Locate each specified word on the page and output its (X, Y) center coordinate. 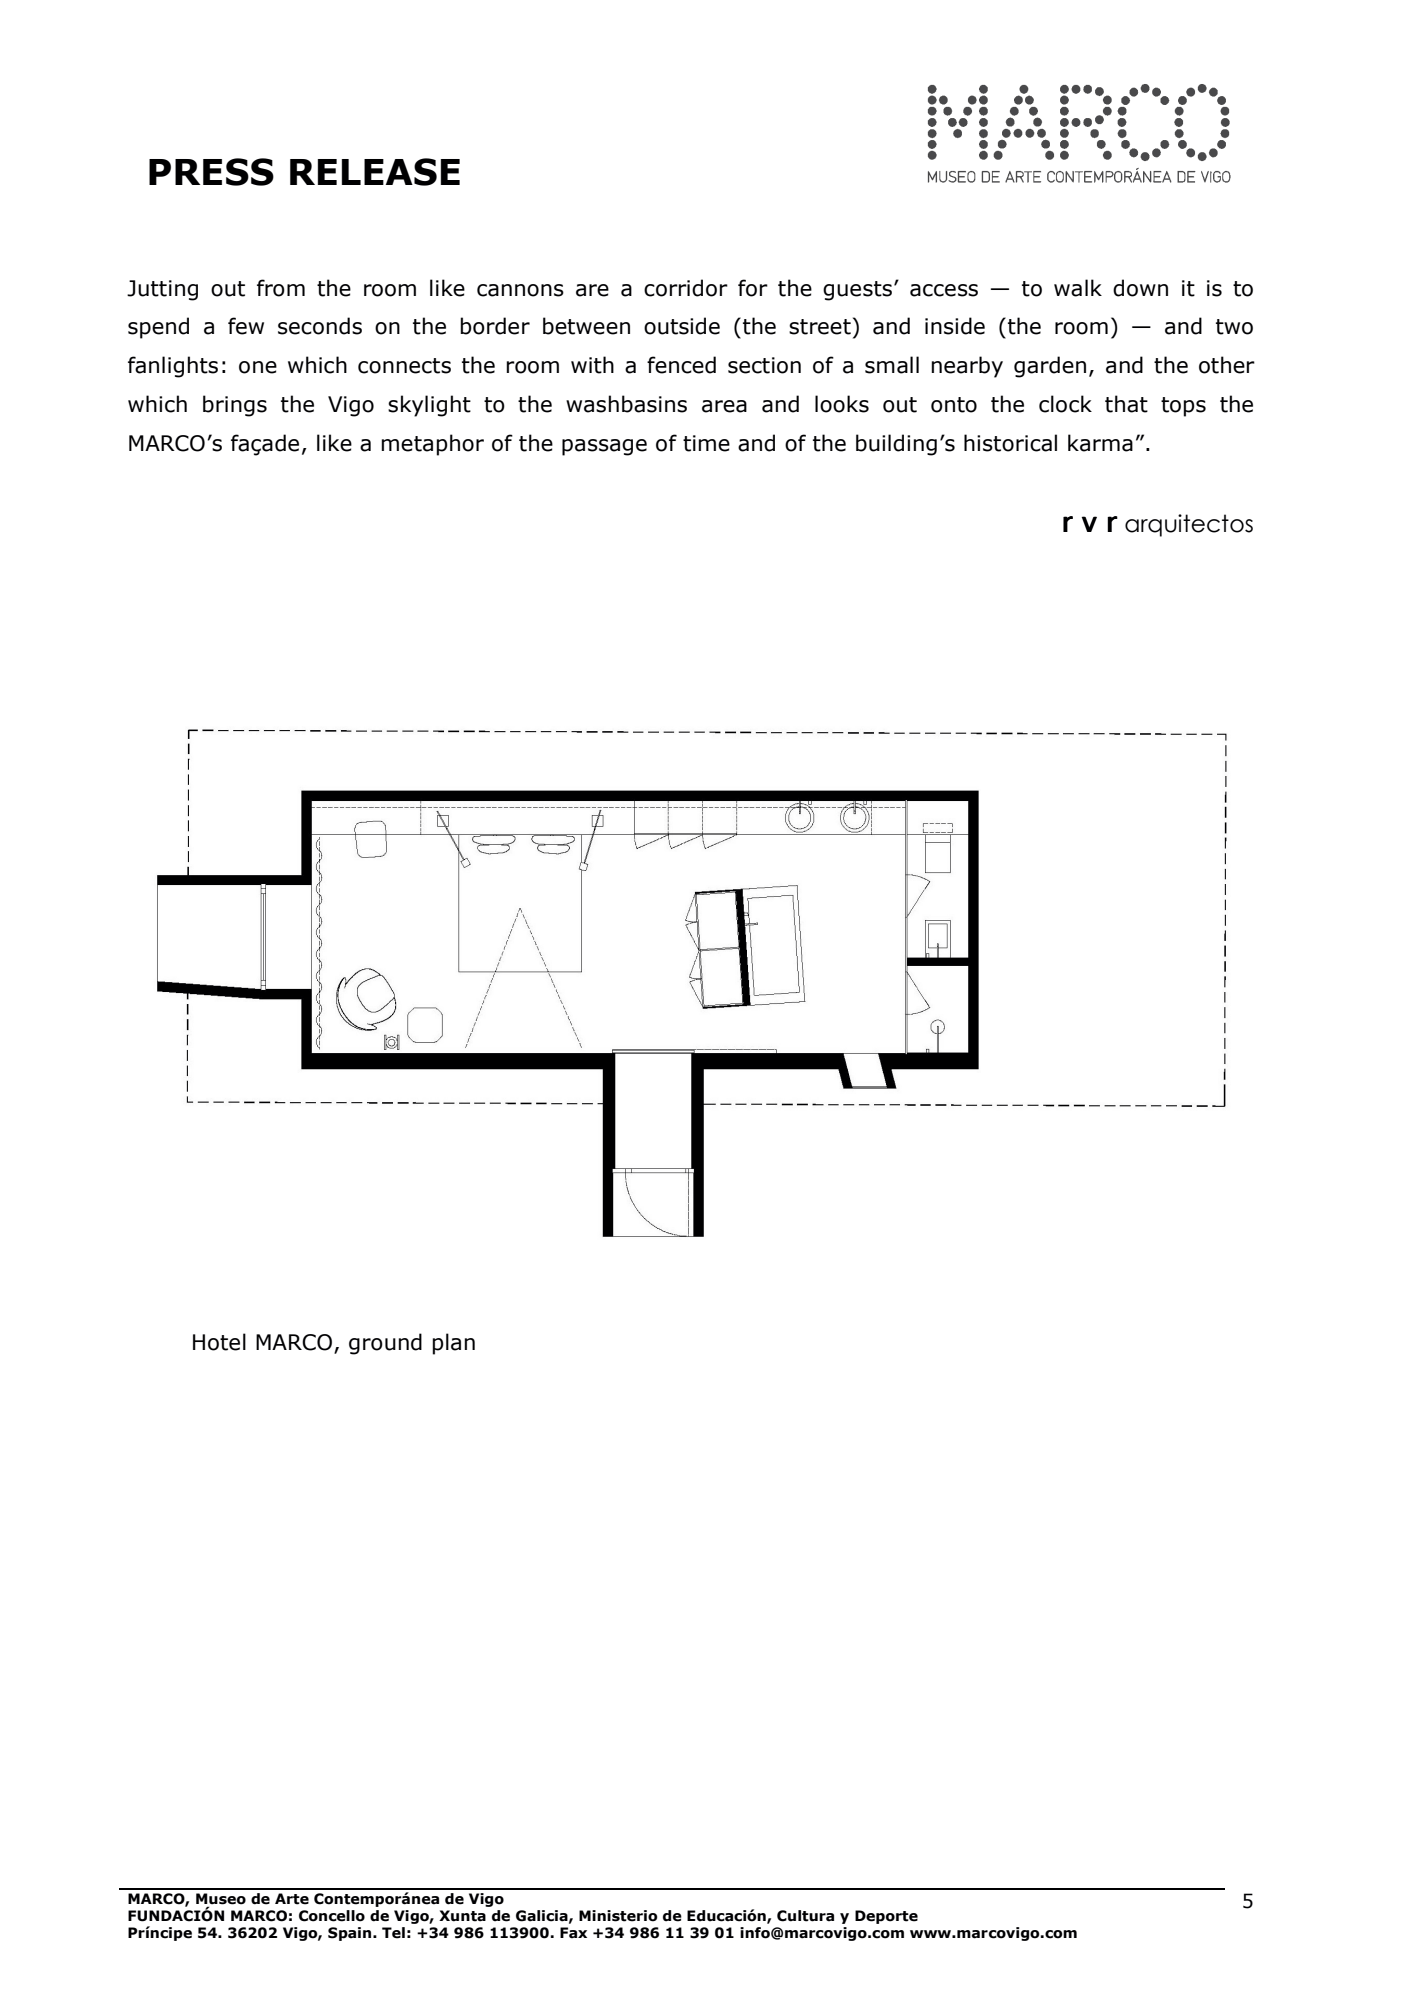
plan (453, 1344)
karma (1100, 443)
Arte (292, 1899)
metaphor (432, 445)
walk (1078, 288)
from (281, 288)
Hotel (219, 1342)
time (706, 443)
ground (385, 1344)
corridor (686, 288)
